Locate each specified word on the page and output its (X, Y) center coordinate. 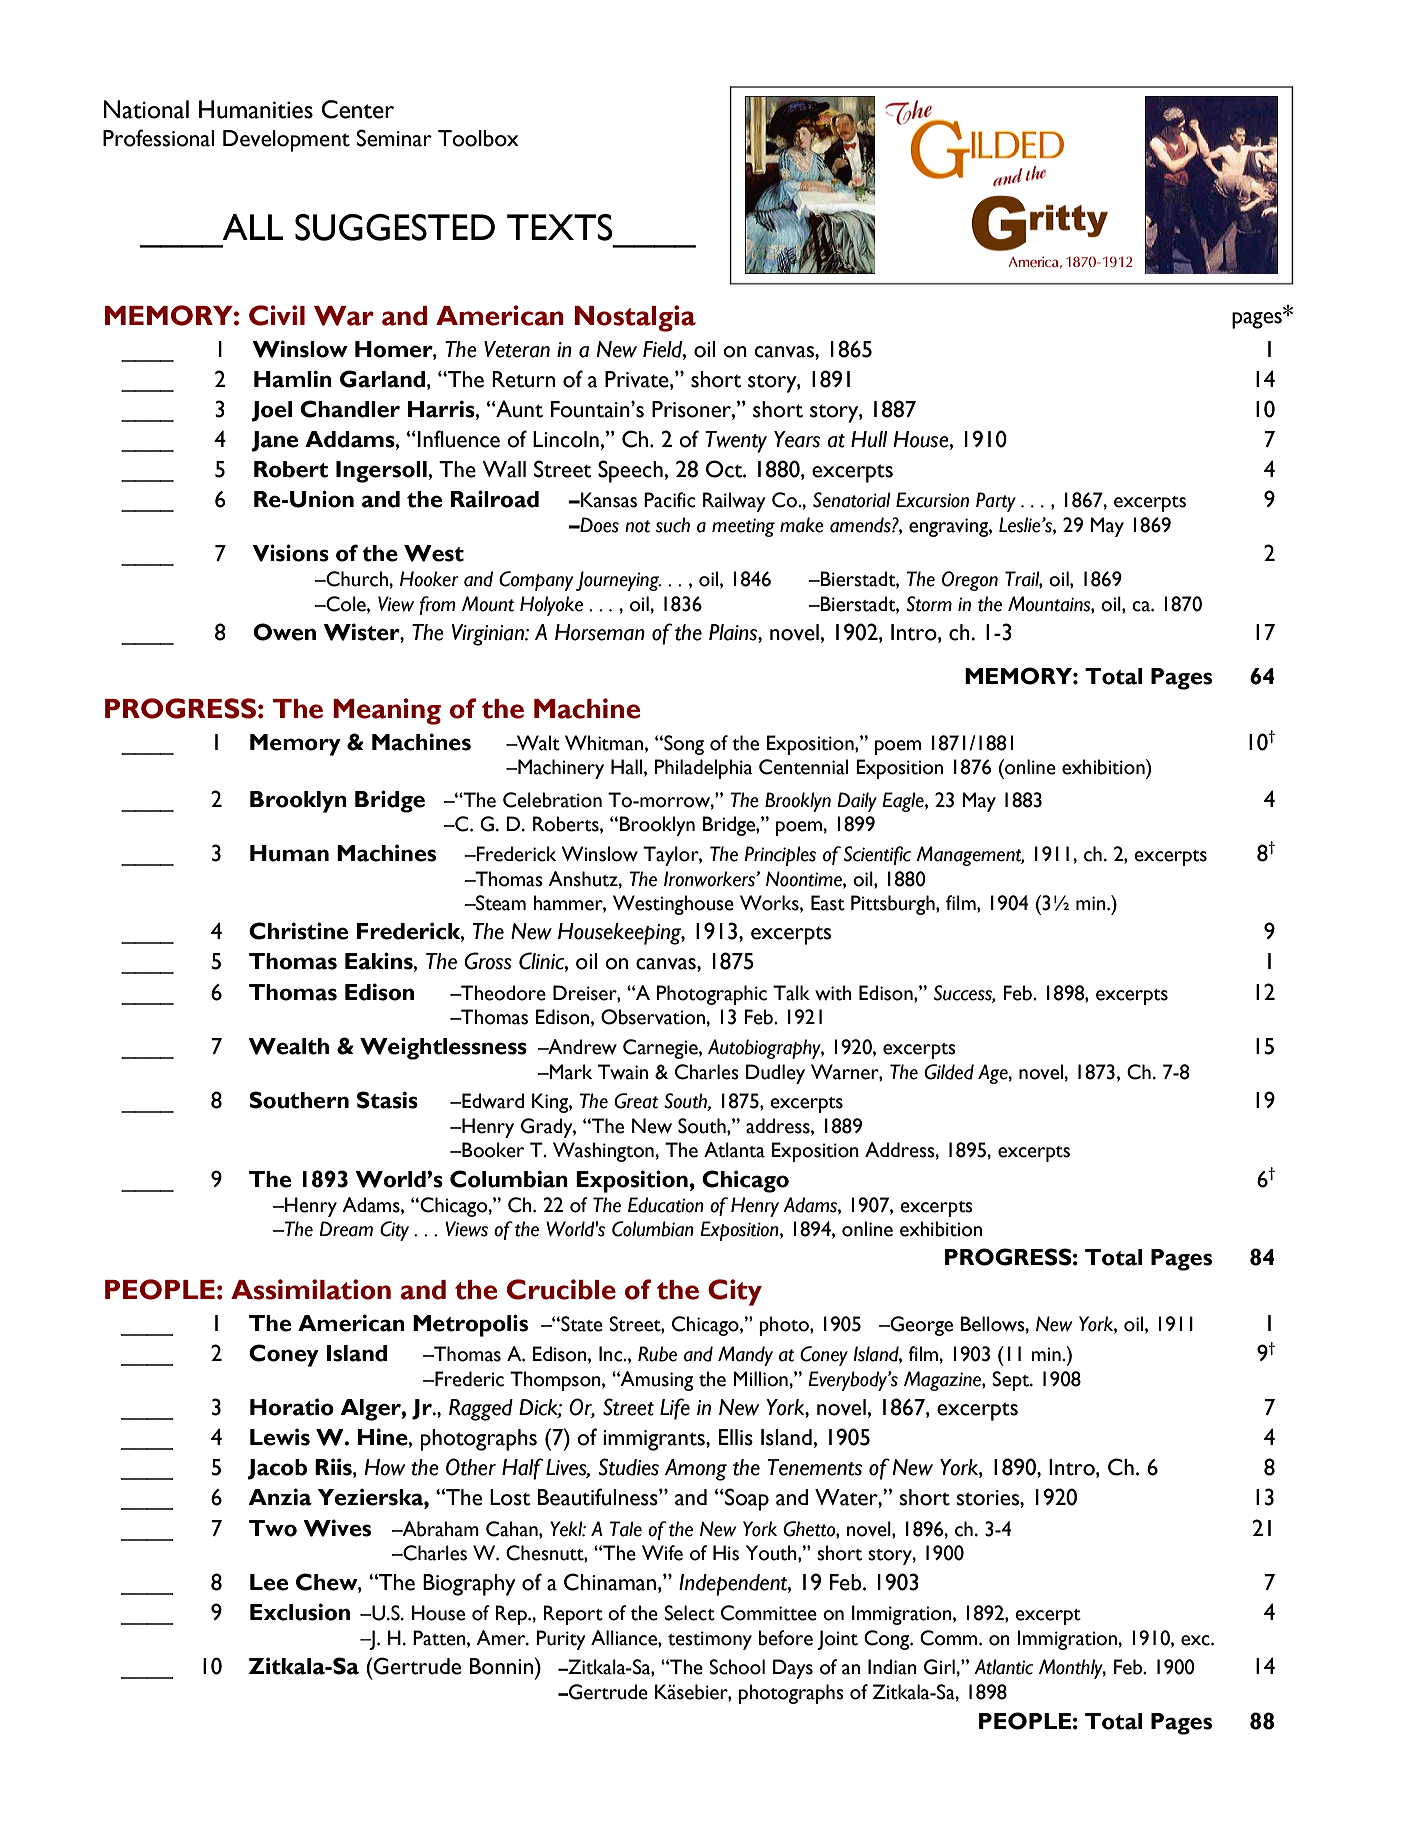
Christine (298, 931)
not (637, 526)
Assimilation (311, 1289)
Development (286, 141)
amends (861, 525)
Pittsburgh (894, 905)
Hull (869, 439)
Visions (290, 553)
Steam (500, 903)
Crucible (561, 1289)
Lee (269, 1582)
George (920, 1326)
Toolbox (478, 138)
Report (573, 1615)
